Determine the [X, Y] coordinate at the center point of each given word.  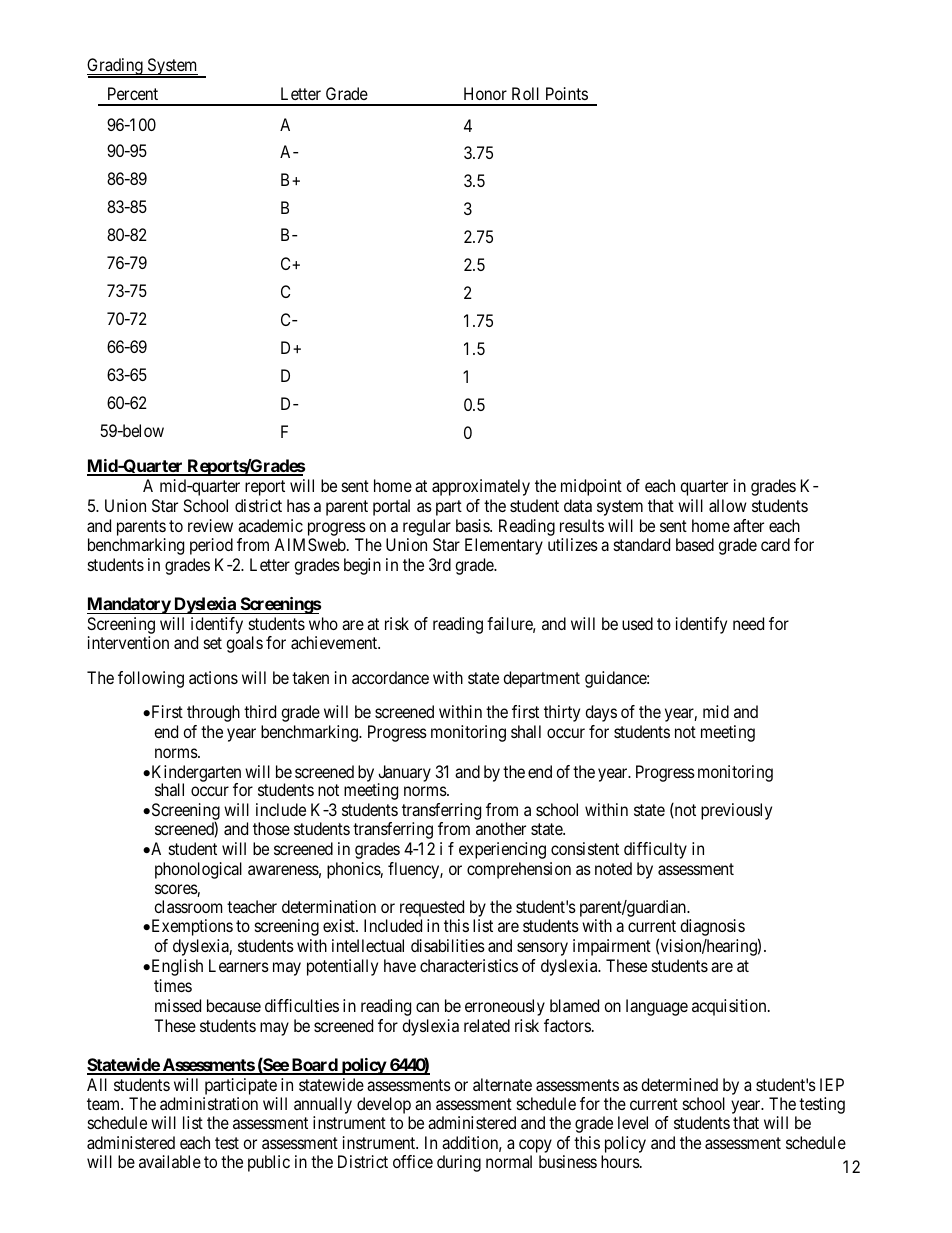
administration [209, 1103]
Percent [133, 93]
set [213, 643]
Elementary [504, 546]
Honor [485, 93]
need [748, 623]
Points [567, 93]
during [459, 1163]
